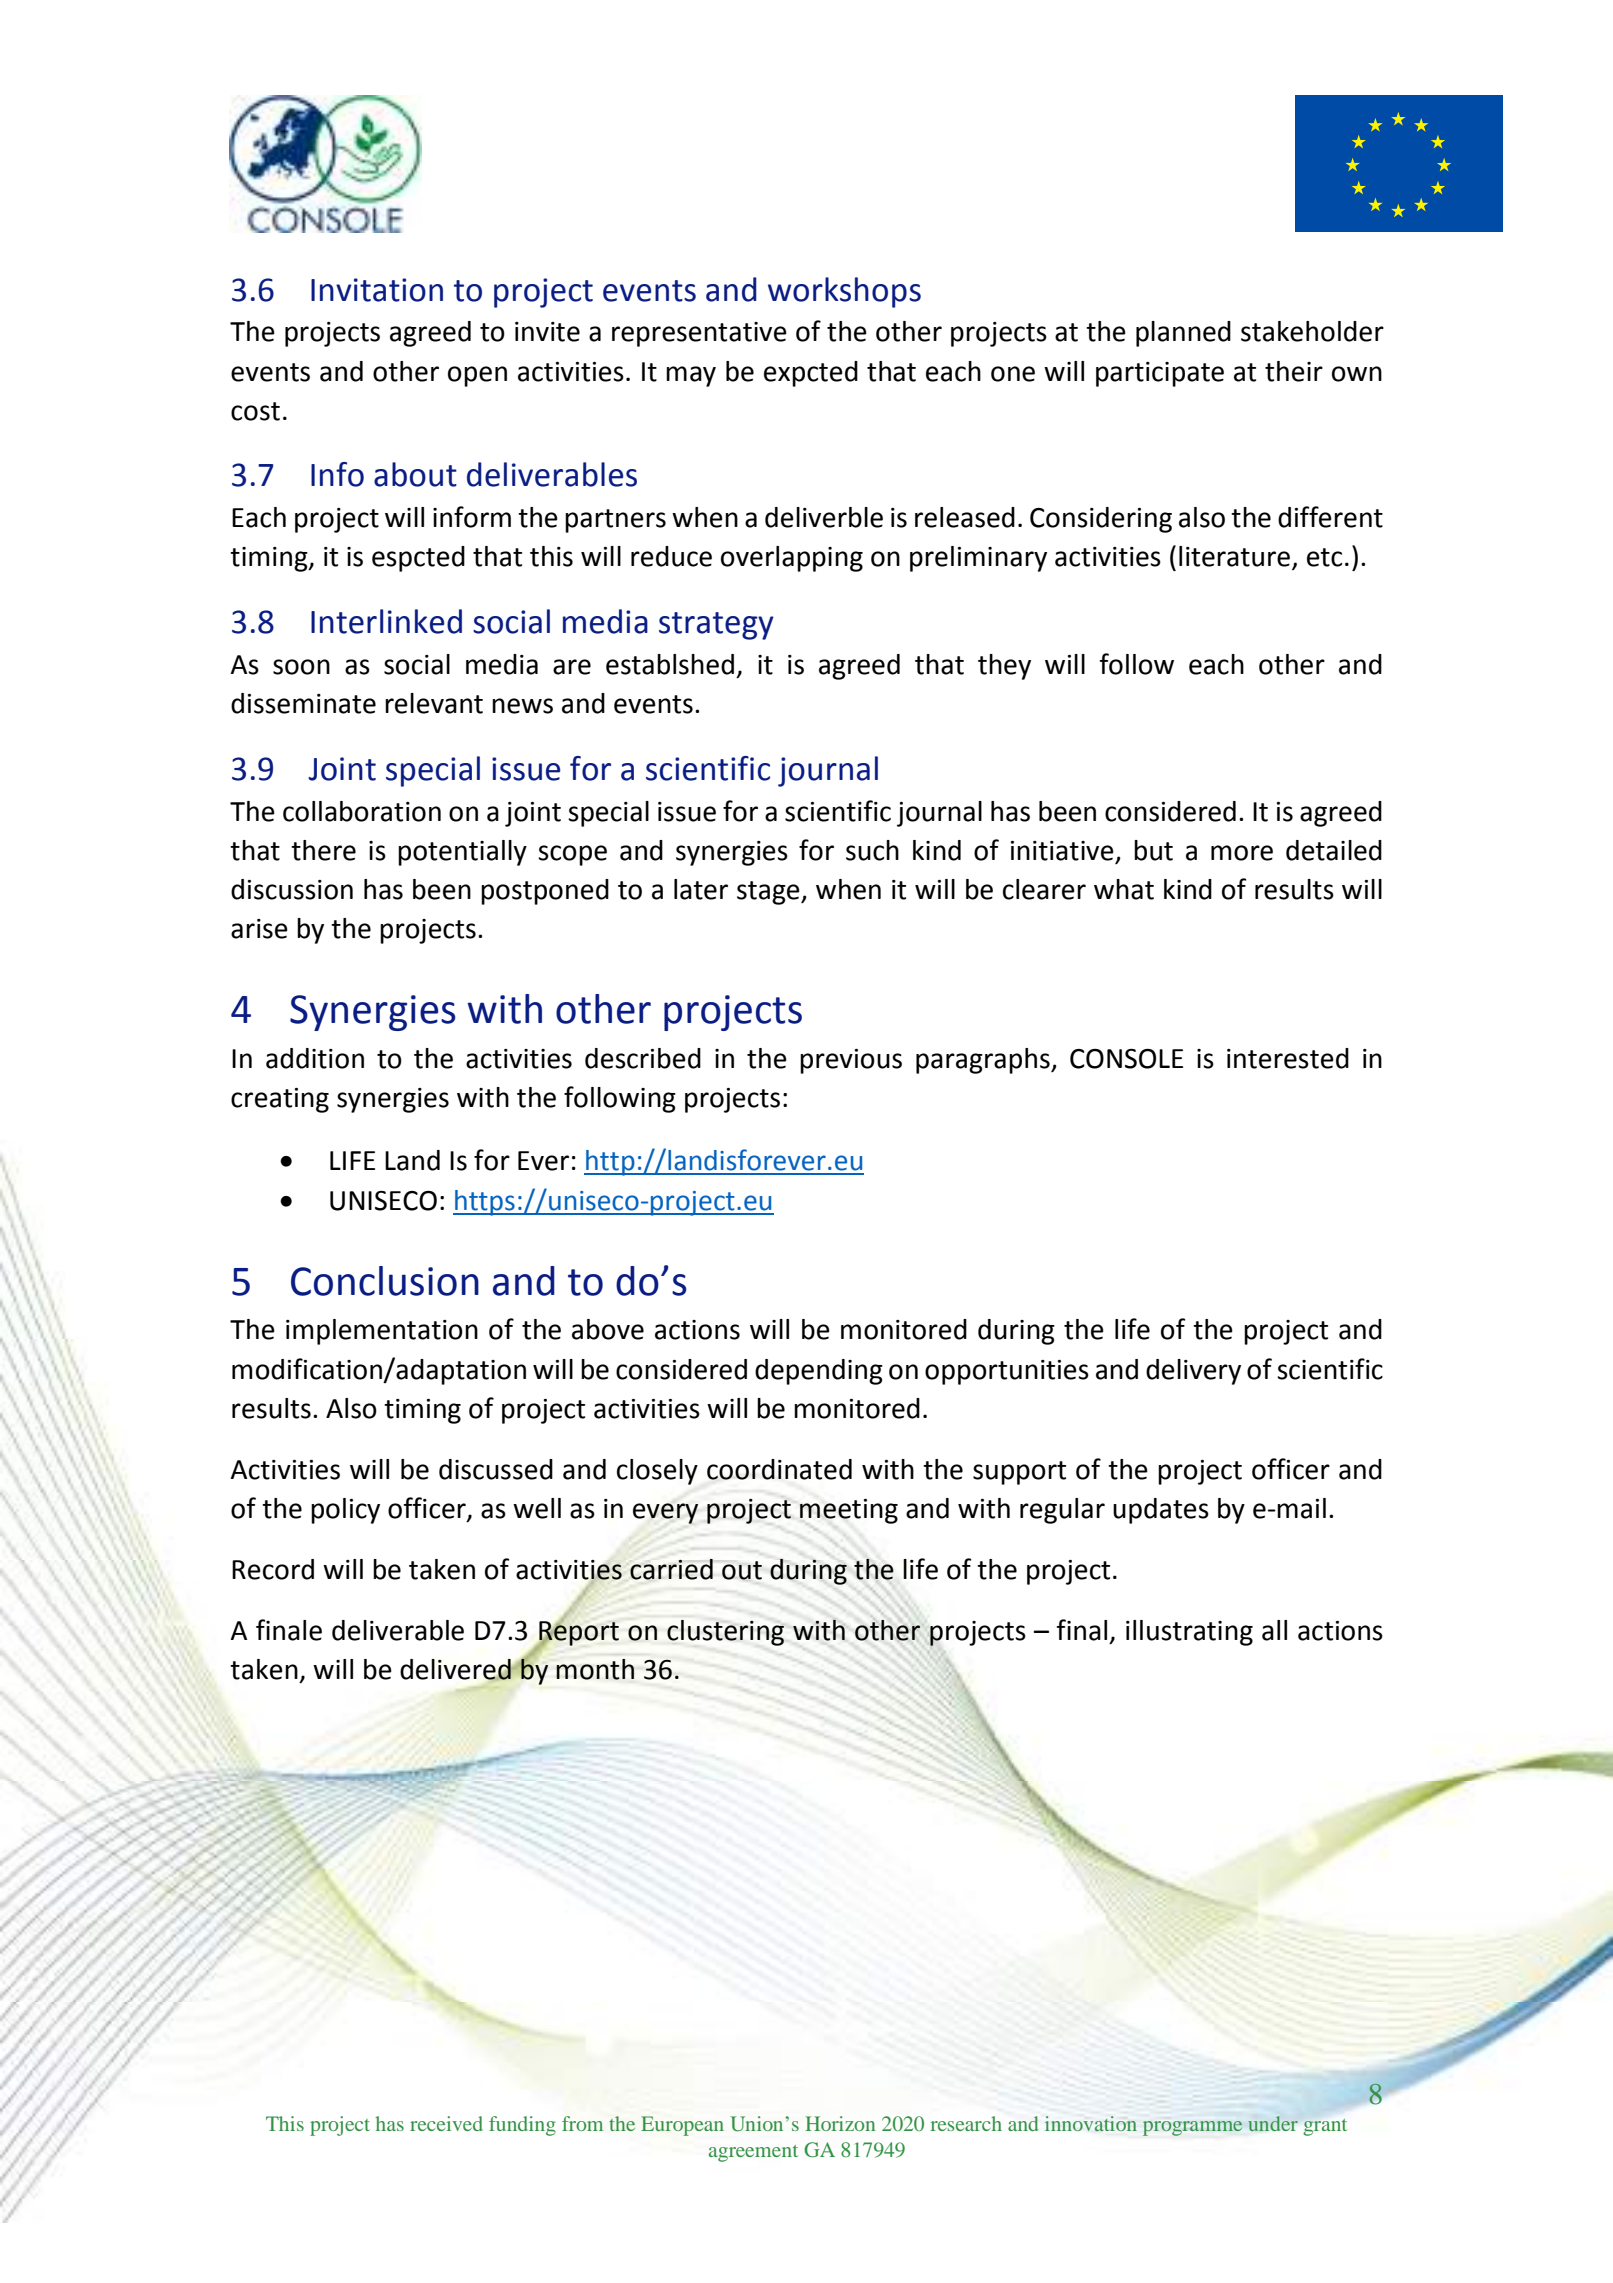 Image resolution: width=1613 pixels, height=2283 pixels. Describe the element at coordinates (725, 1633) in the image. I see `clustering` at that location.
